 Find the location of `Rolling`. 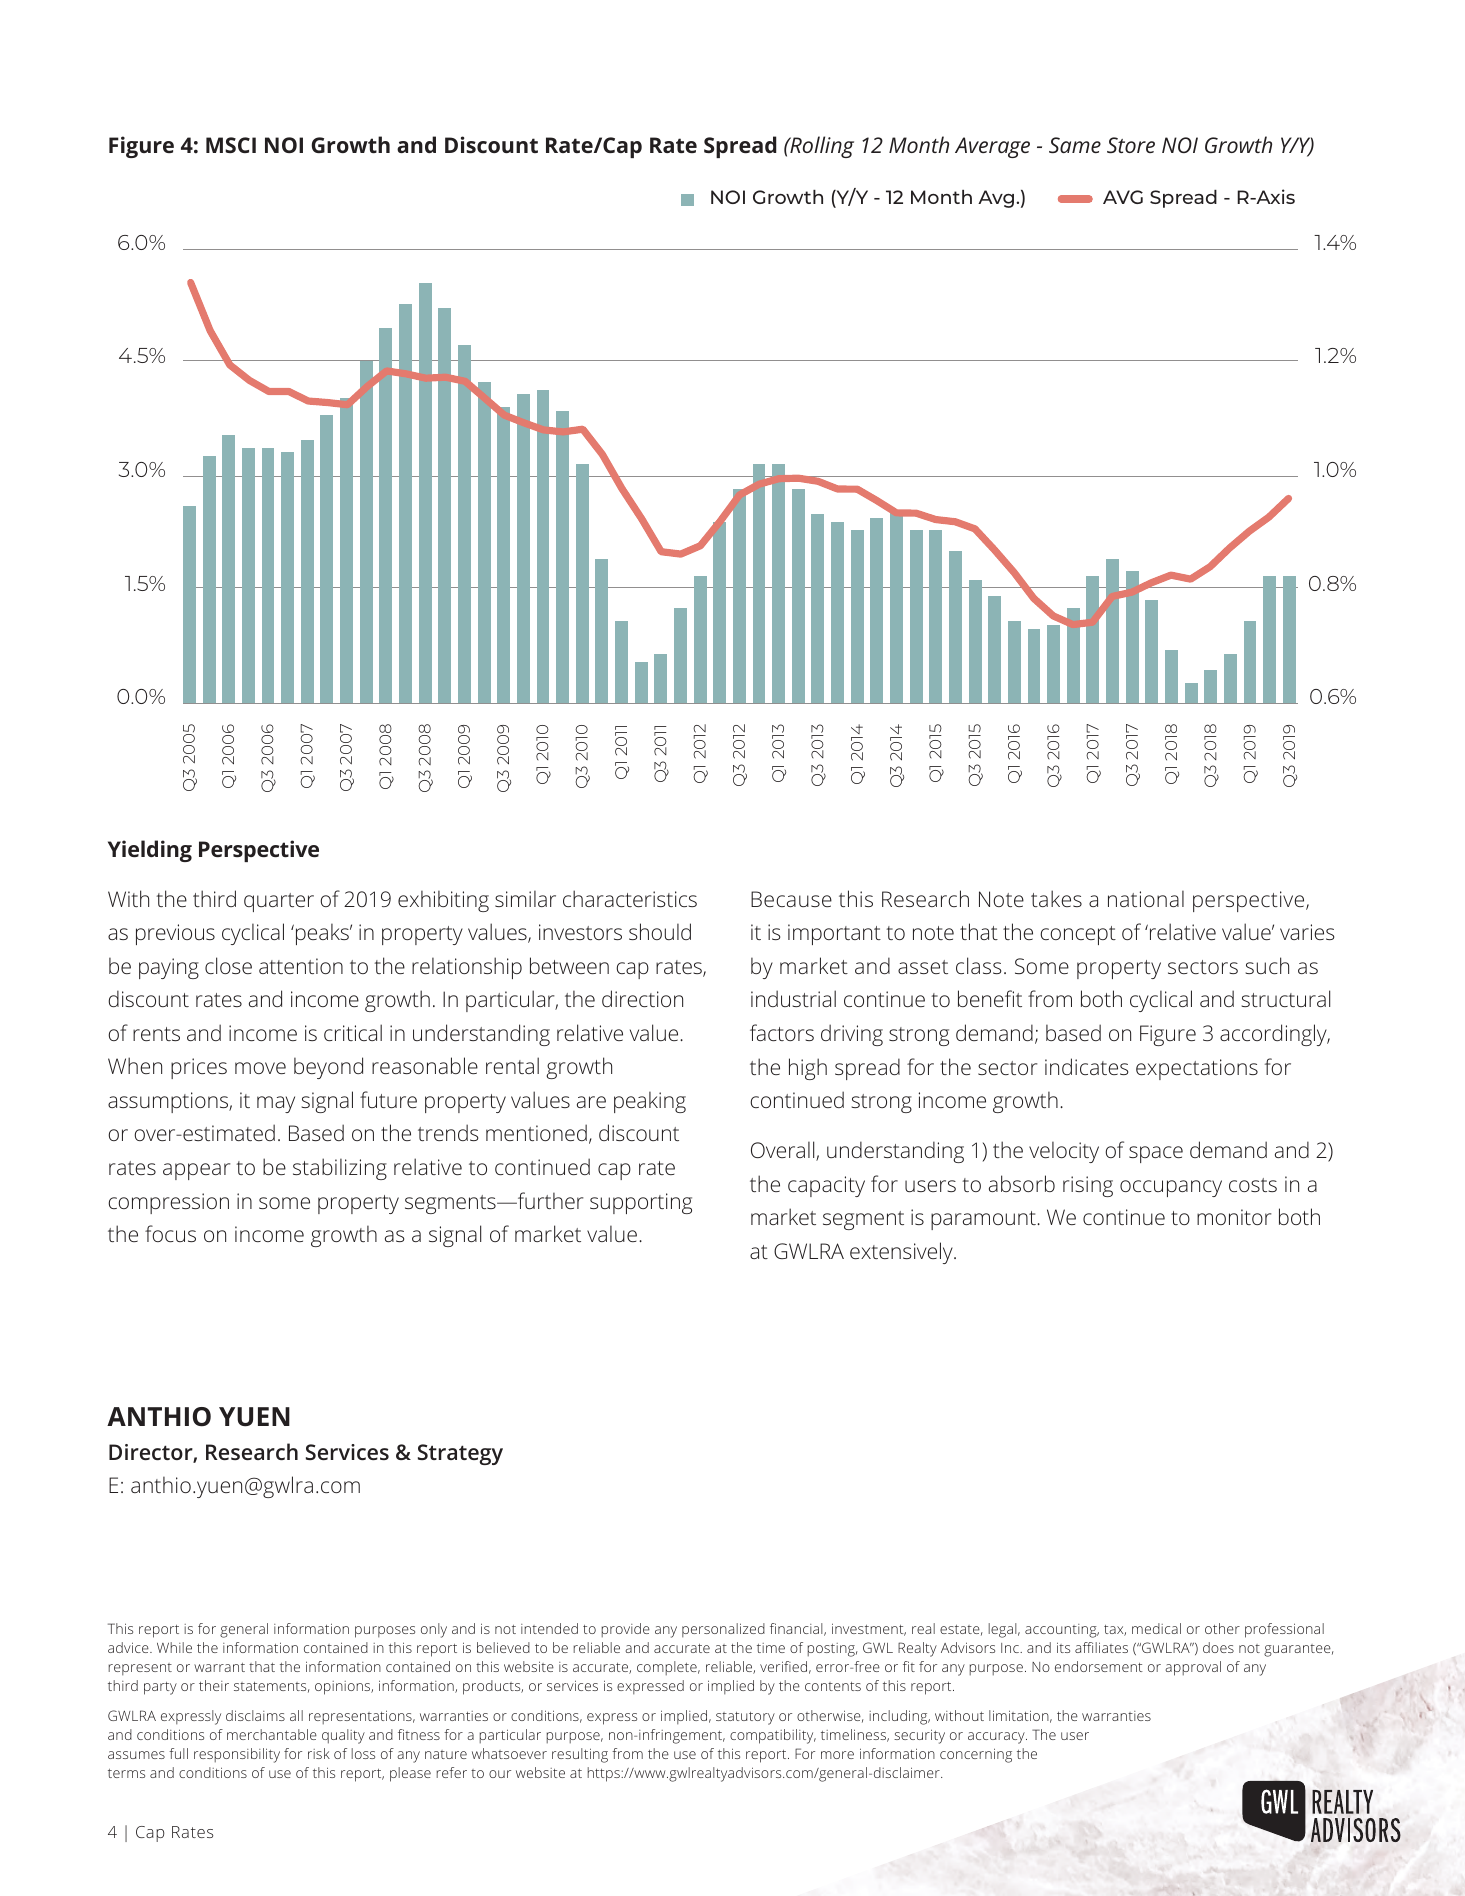

Rolling is located at coordinates (821, 147).
